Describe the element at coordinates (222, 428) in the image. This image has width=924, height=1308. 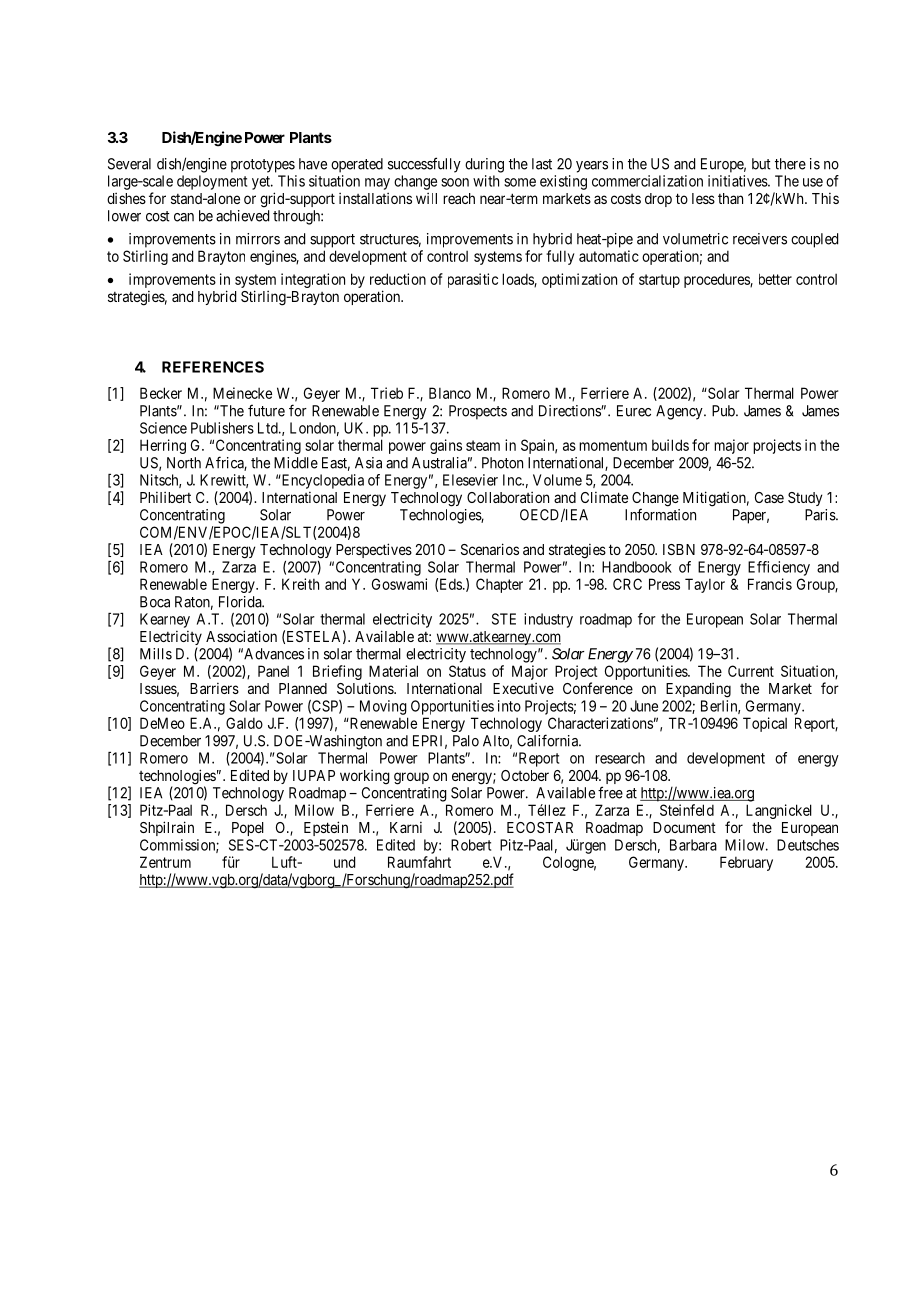
I see `Publishers` at that location.
